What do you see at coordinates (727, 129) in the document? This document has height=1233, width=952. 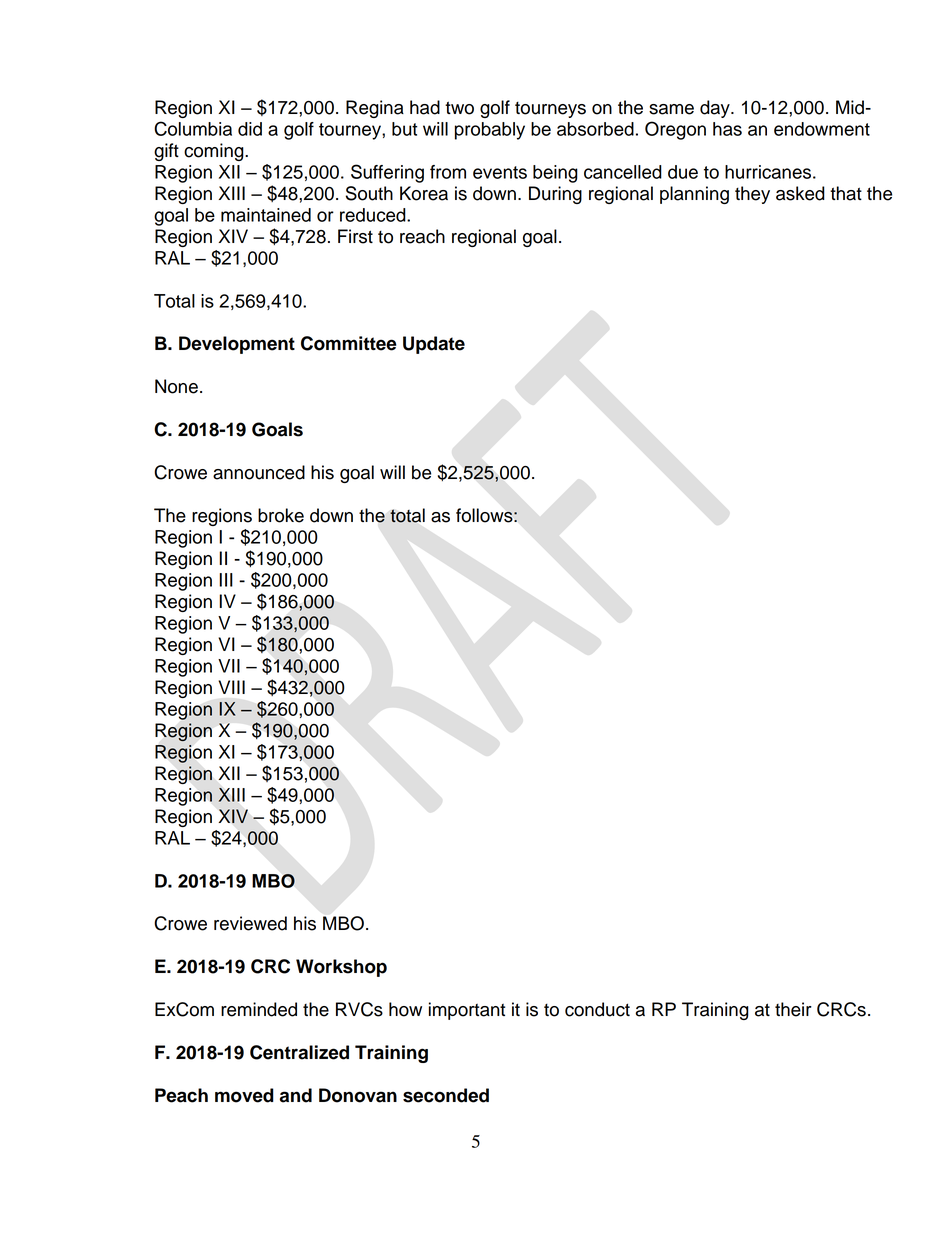 I see `has` at bounding box center [727, 129].
